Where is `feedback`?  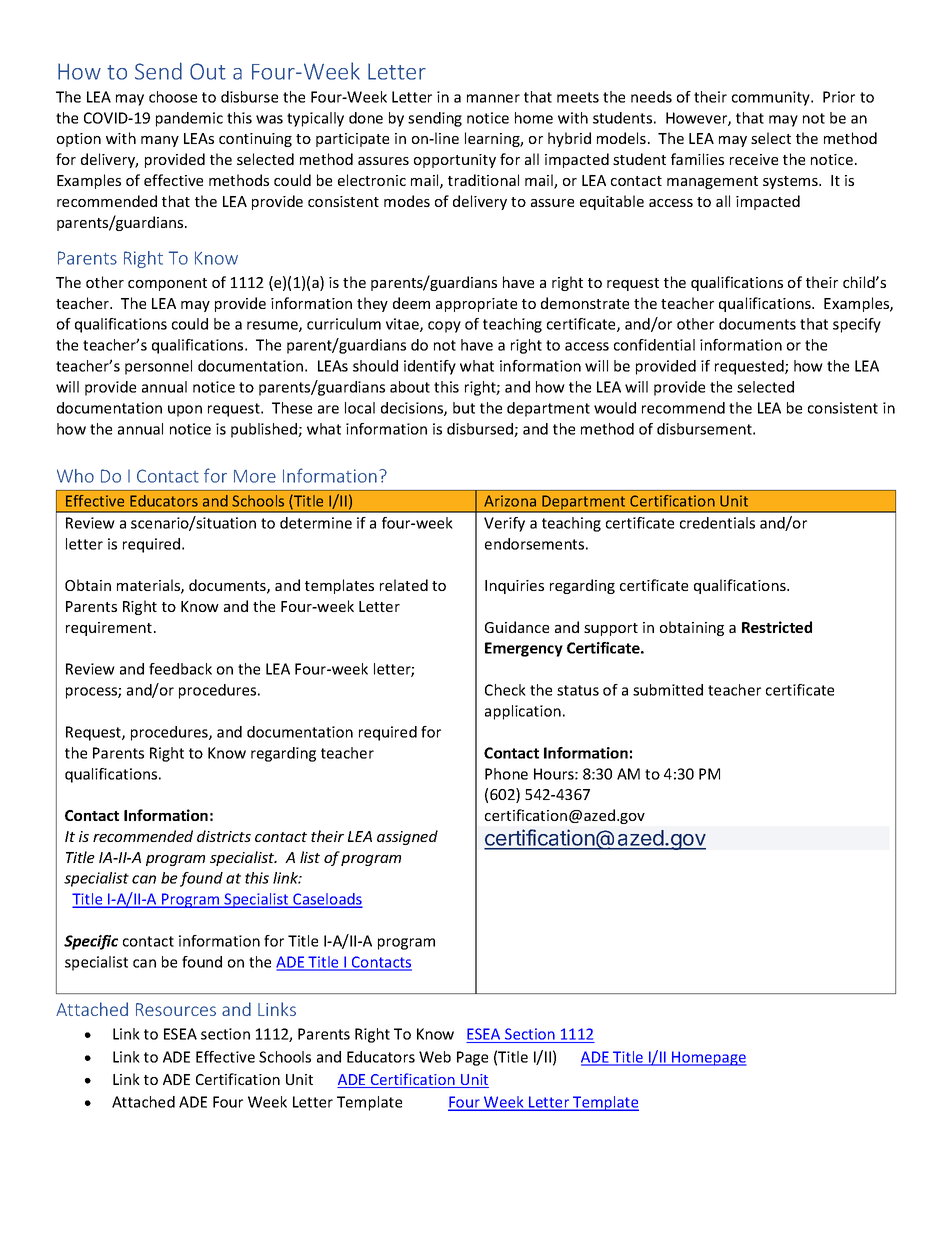
feedback is located at coordinates (180, 669).
